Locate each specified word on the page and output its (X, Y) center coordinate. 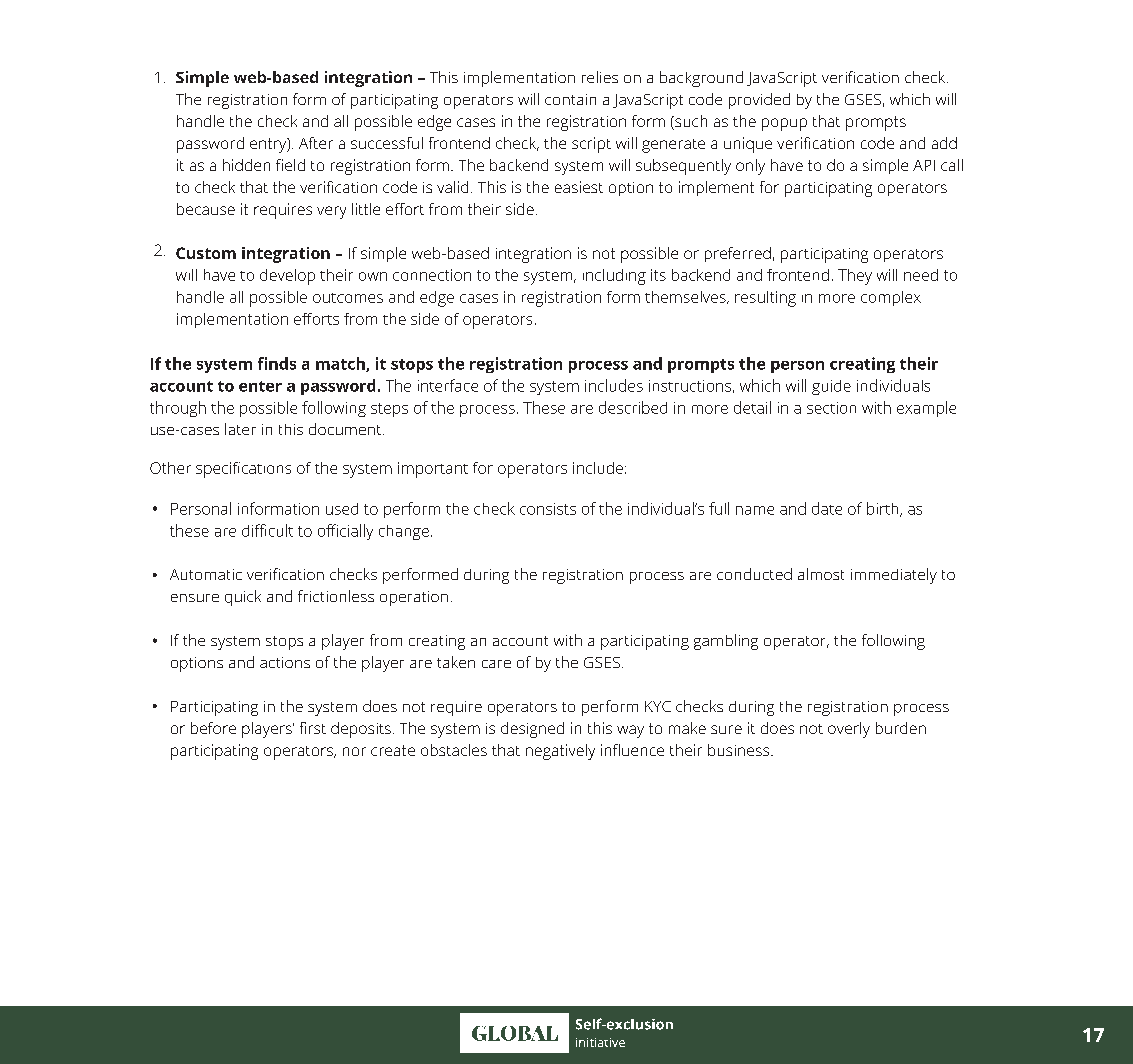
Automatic (206, 574)
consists (548, 509)
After (316, 143)
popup (784, 124)
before (213, 728)
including (614, 277)
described (633, 407)
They (855, 277)
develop (287, 277)
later (240, 429)
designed (532, 730)
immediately (894, 576)
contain (570, 99)
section (831, 408)
